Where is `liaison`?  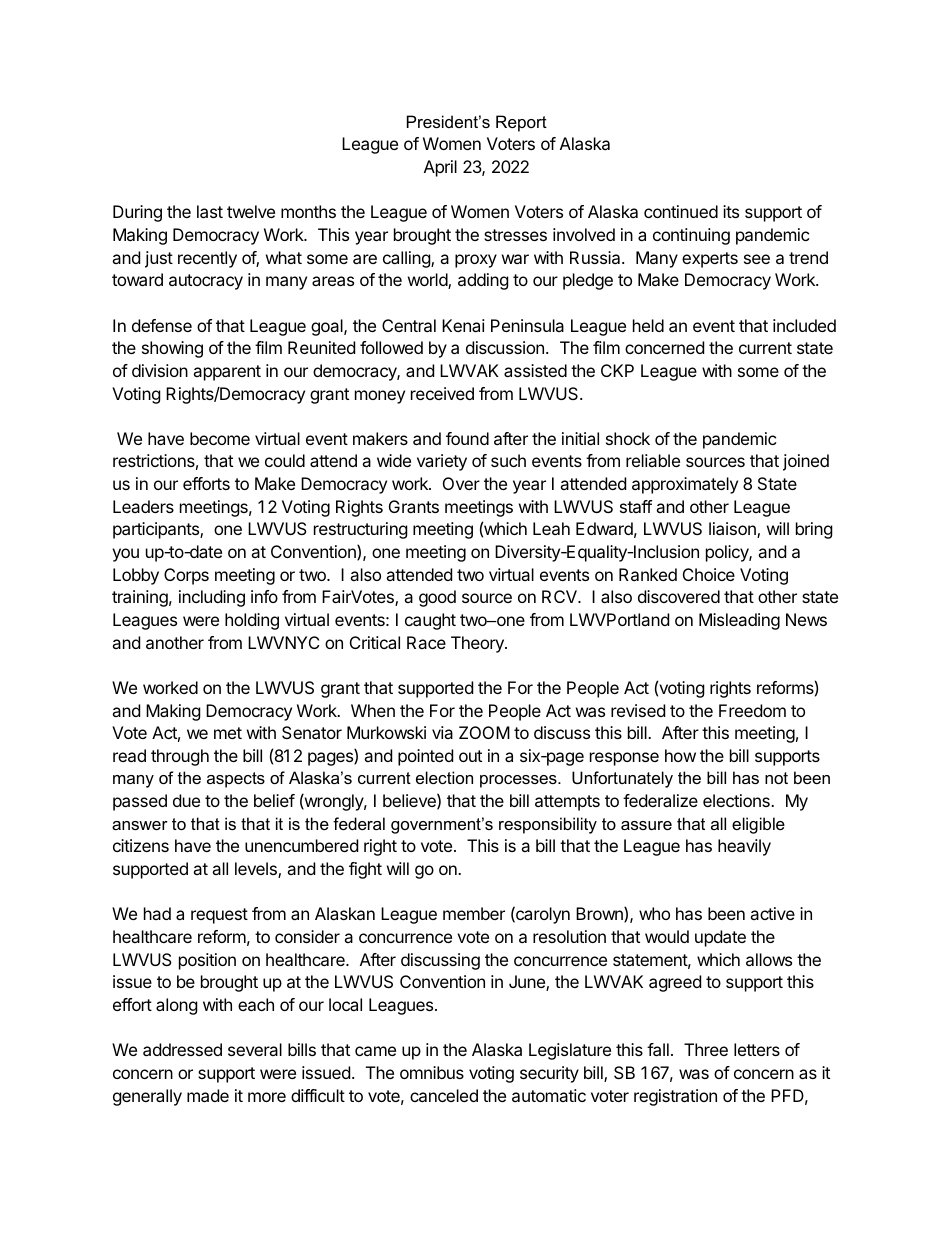
liaison is located at coordinates (733, 530).
